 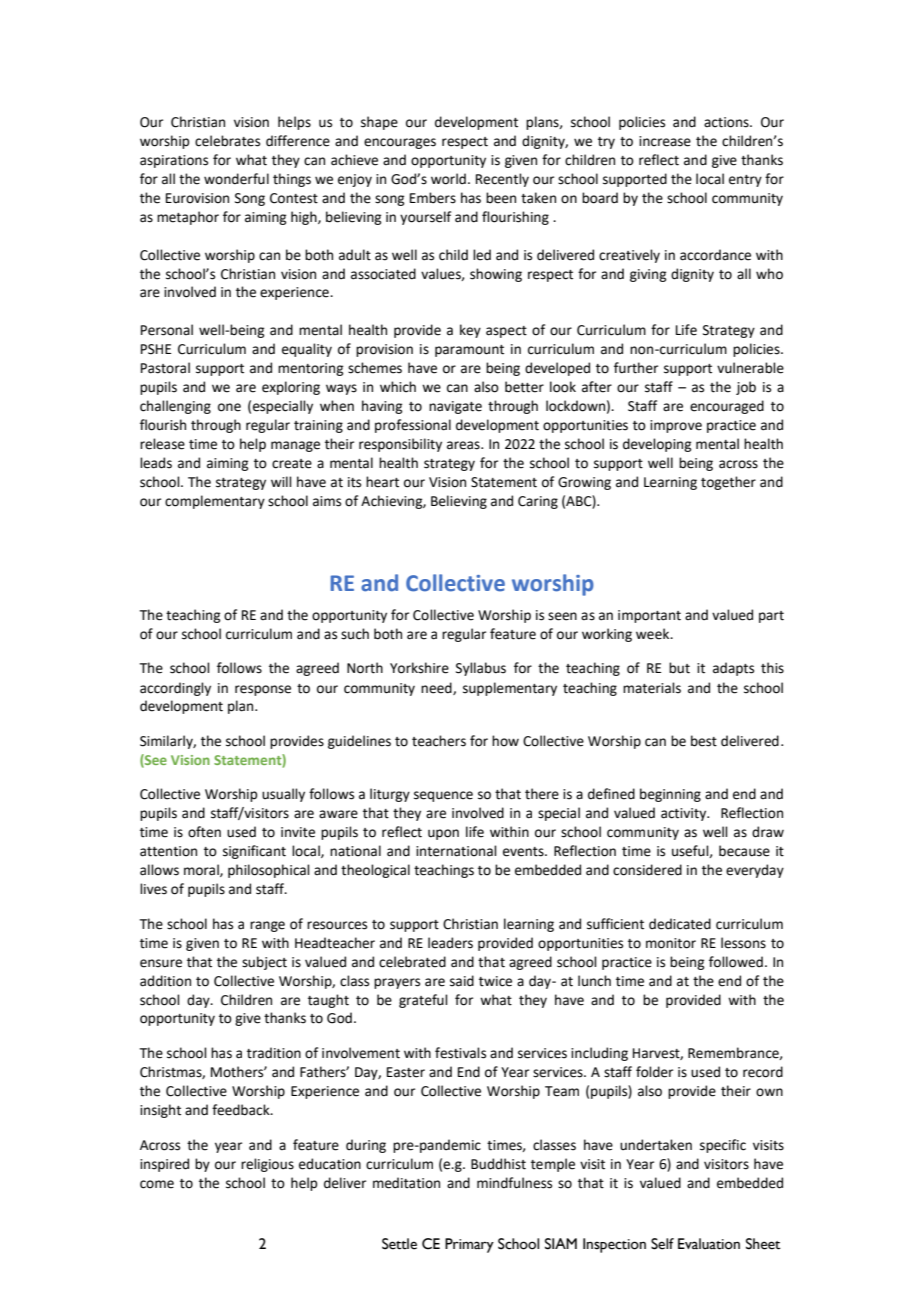 What do you see at coordinates (538, 502) in the screenshot?
I see `Caring` at bounding box center [538, 502].
